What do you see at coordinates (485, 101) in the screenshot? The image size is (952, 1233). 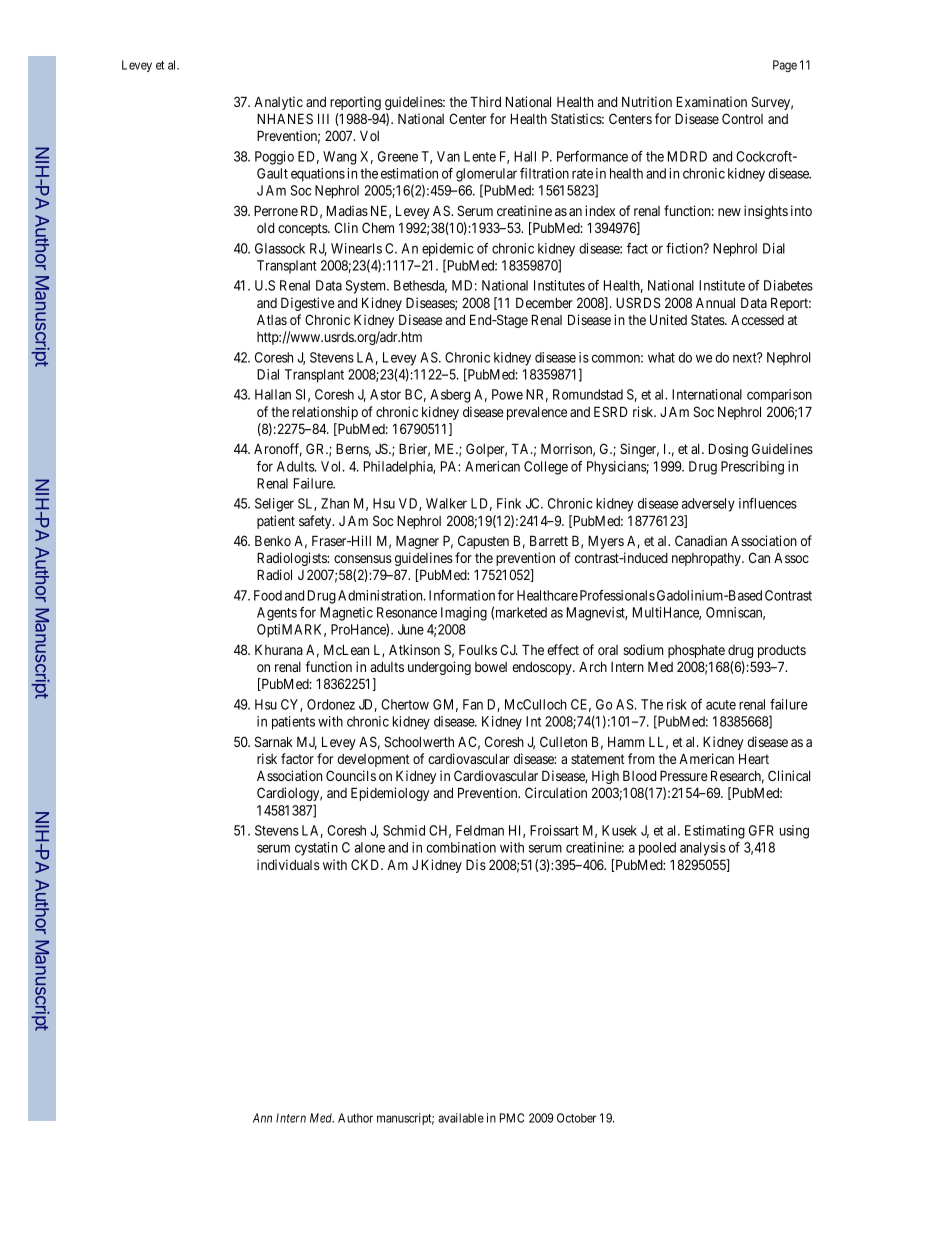 I see `Third` at bounding box center [485, 101].
